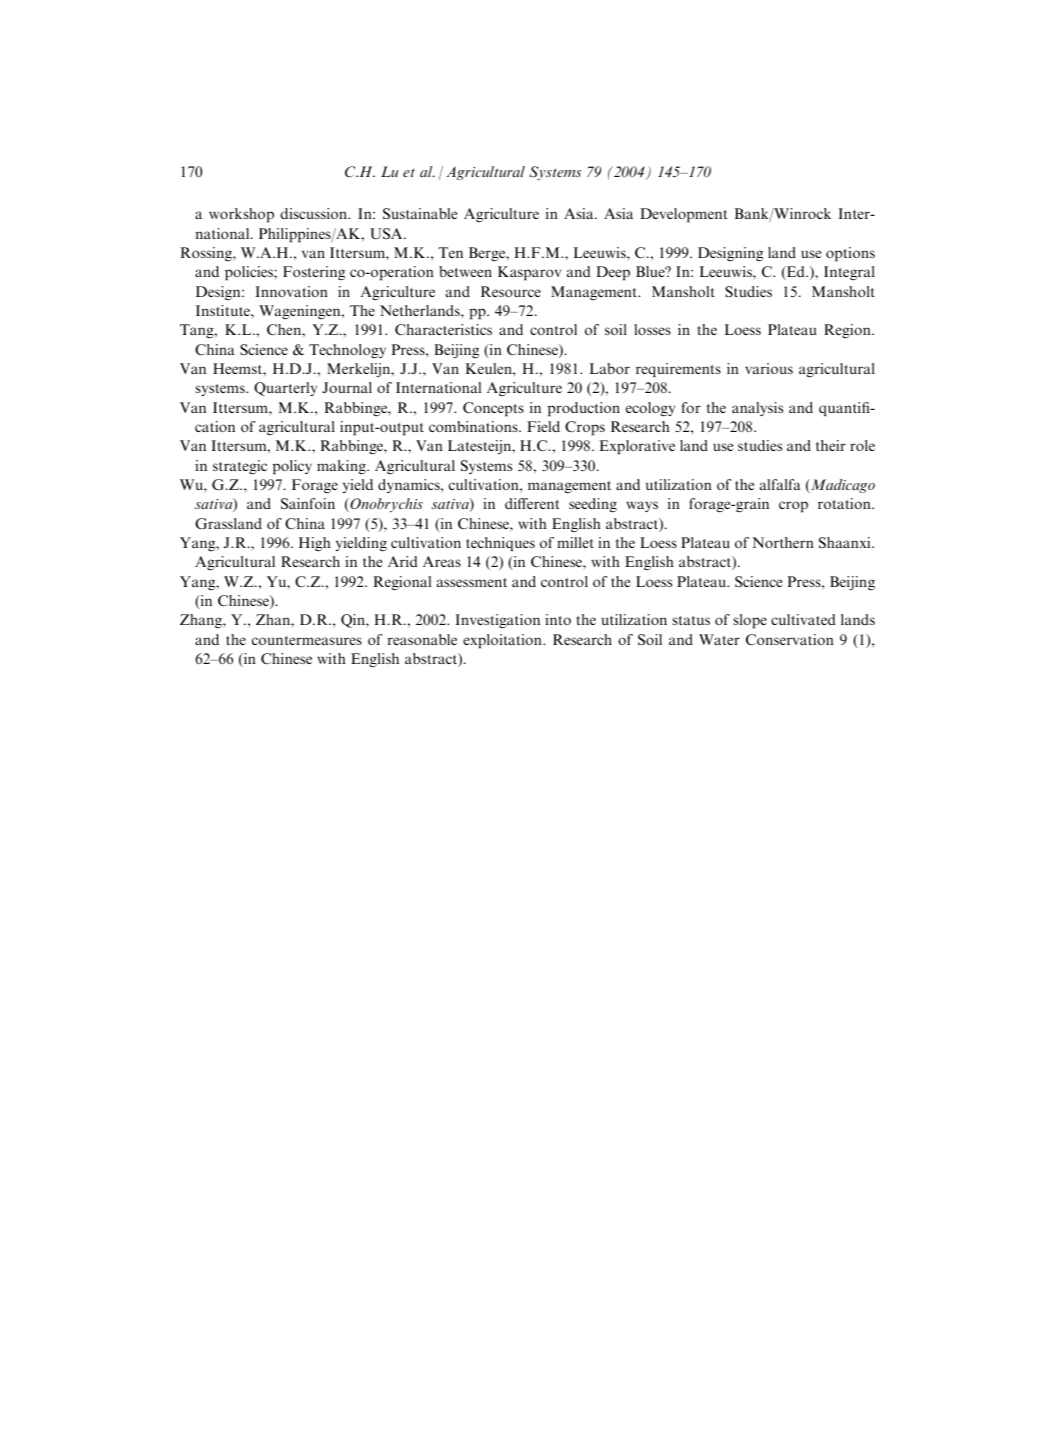  Describe the element at coordinates (307, 640) in the screenshot. I see `countermeasures` at that location.
